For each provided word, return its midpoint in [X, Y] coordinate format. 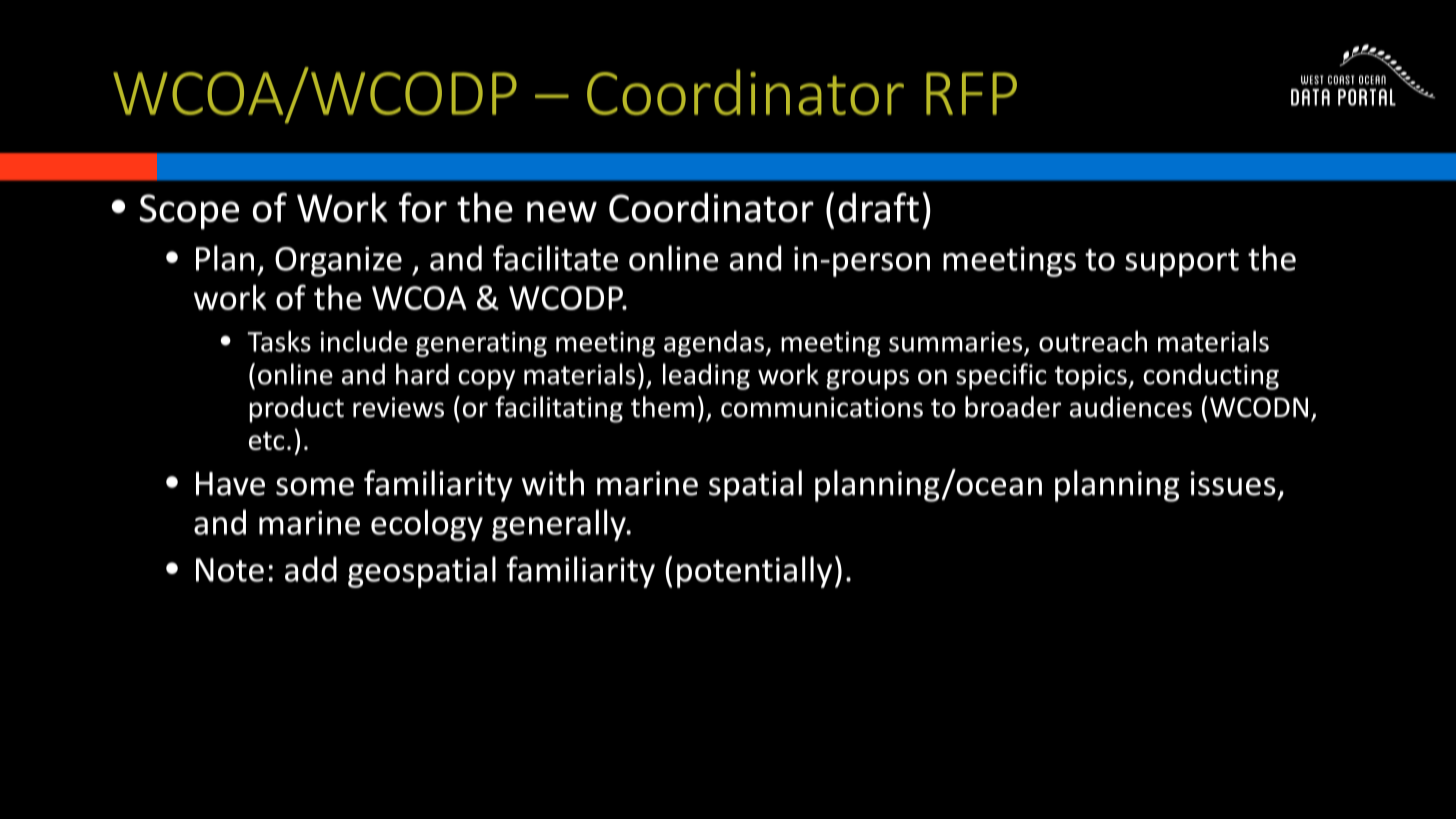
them [662, 407]
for [423, 207]
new [562, 211]
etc [266, 441]
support [1182, 263]
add [311, 569]
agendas [714, 344]
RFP [971, 93]
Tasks [279, 341]
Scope [189, 212]
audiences [1131, 407]
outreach [1093, 341]
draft [878, 207]
